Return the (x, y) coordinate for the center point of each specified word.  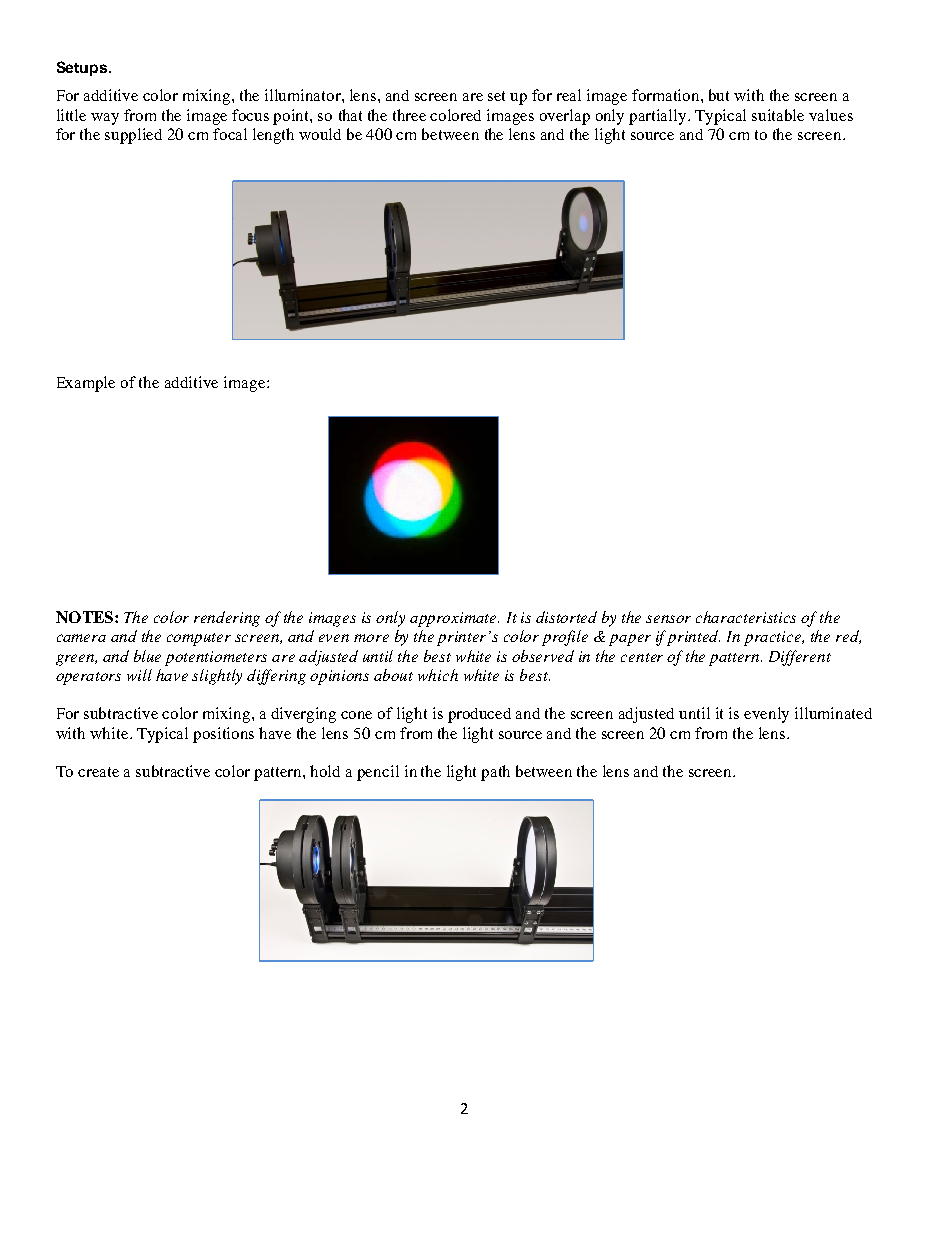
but (719, 95)
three (409, 115)
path (495, 773)
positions (223, 735)
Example (86, 384)
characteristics (746, 617)
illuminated (833, 713)
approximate (454, 619)
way (105, 119)
